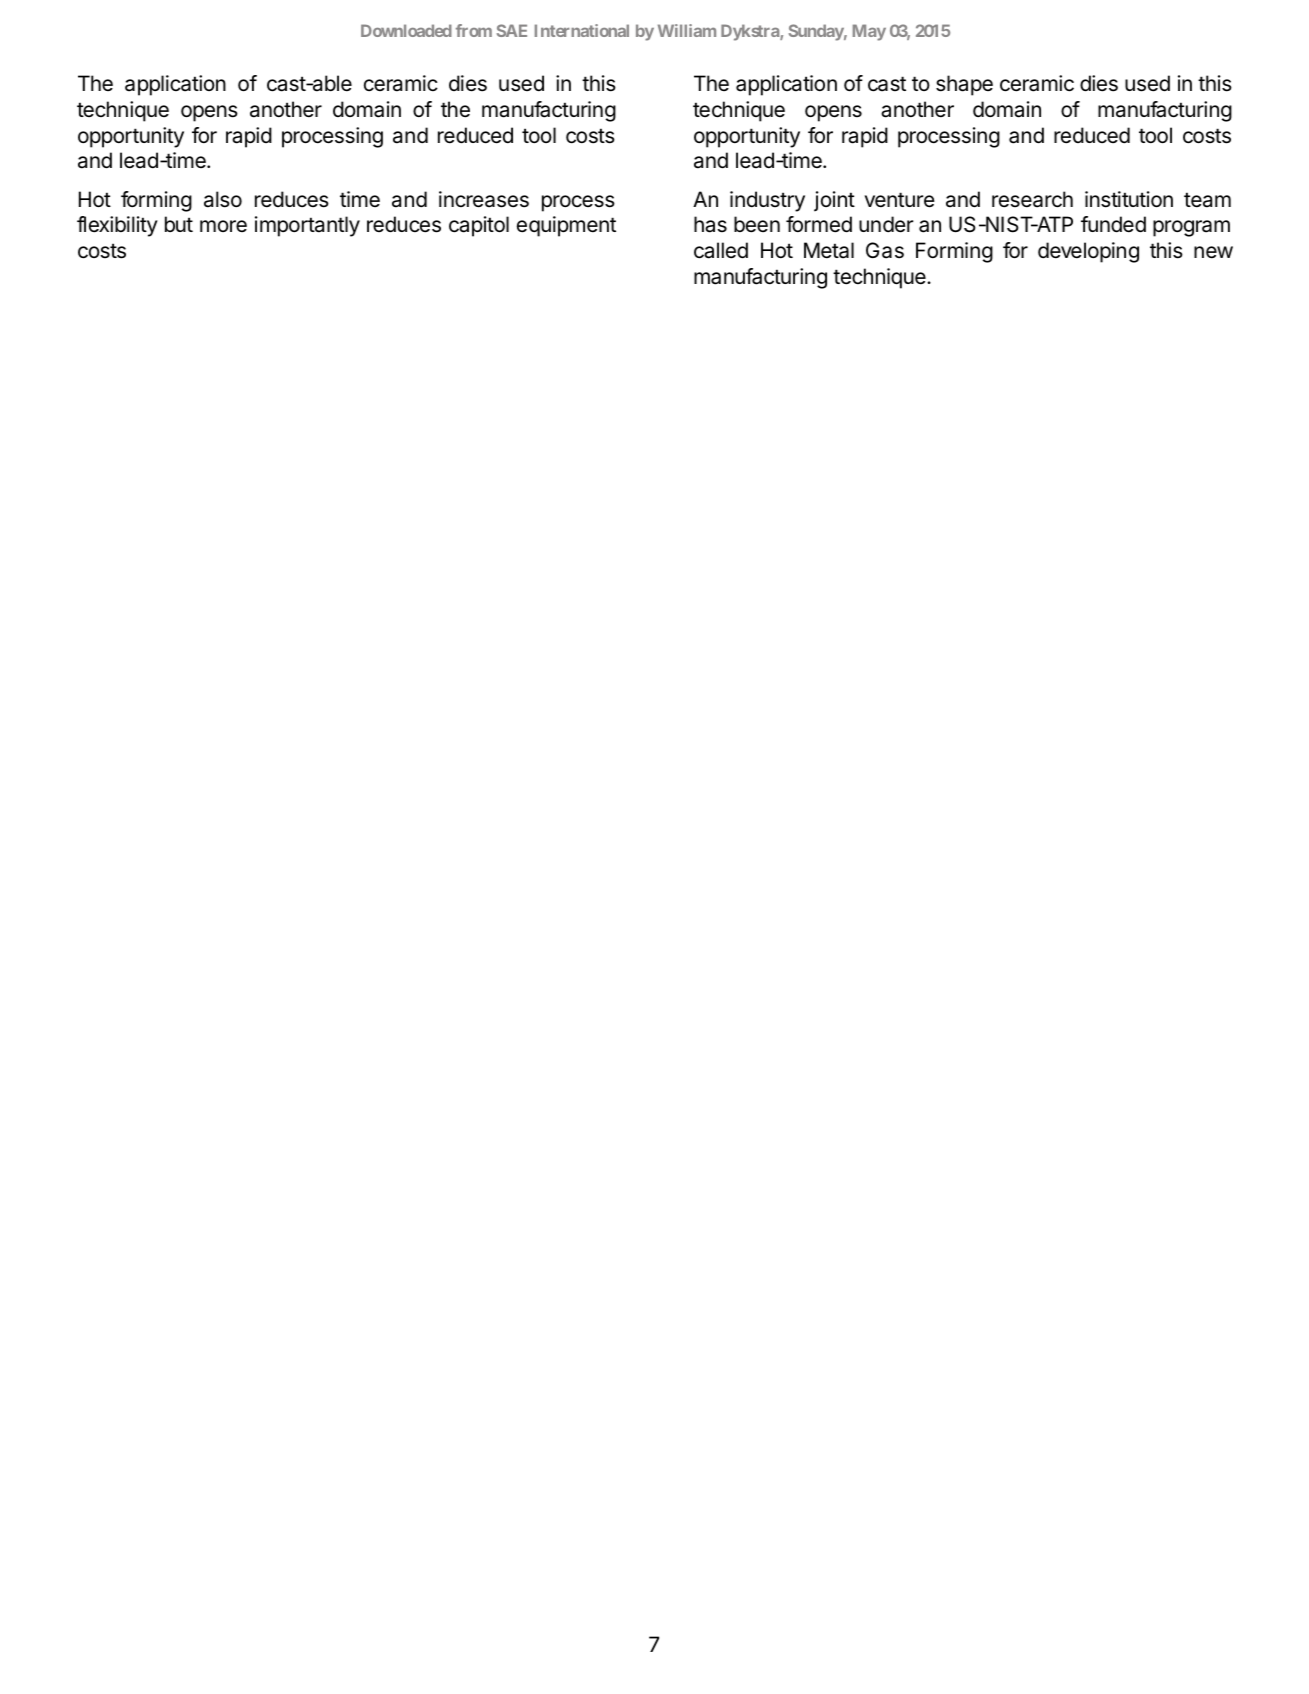 The width and height of the screenshot is (1309, 1694). What do you see at coordinates (721, 250) in the screenshot?
I see `called` at bounding box center [721, 250].
